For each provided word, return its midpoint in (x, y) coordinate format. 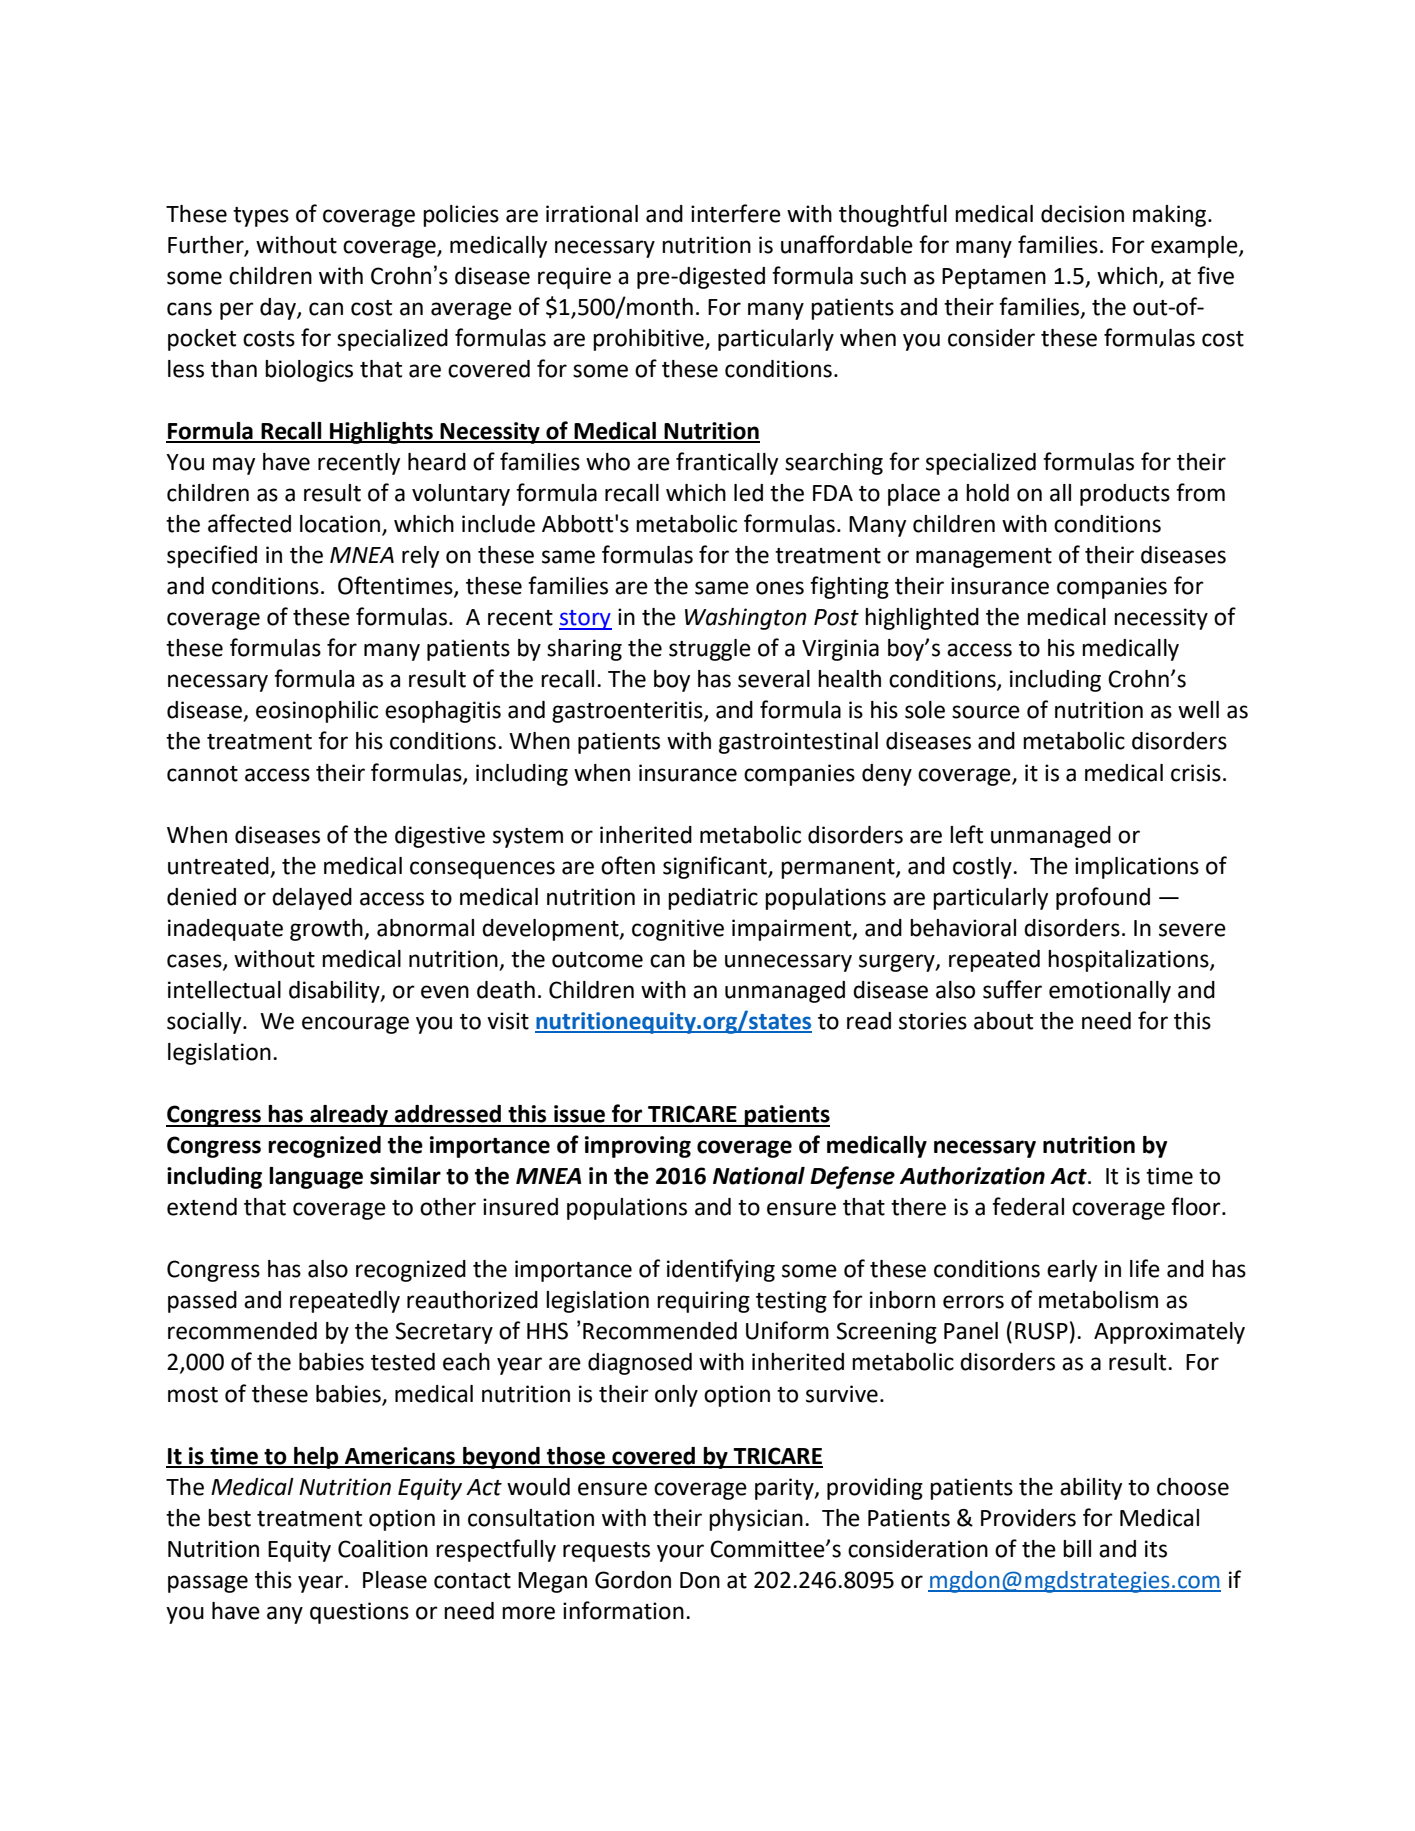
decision (1082, 214)
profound (1103, 898)
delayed (312, 899)
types (261, 217)
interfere (736, 213)
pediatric (713, 899)
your (680, 1553)
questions (359, 1613)
